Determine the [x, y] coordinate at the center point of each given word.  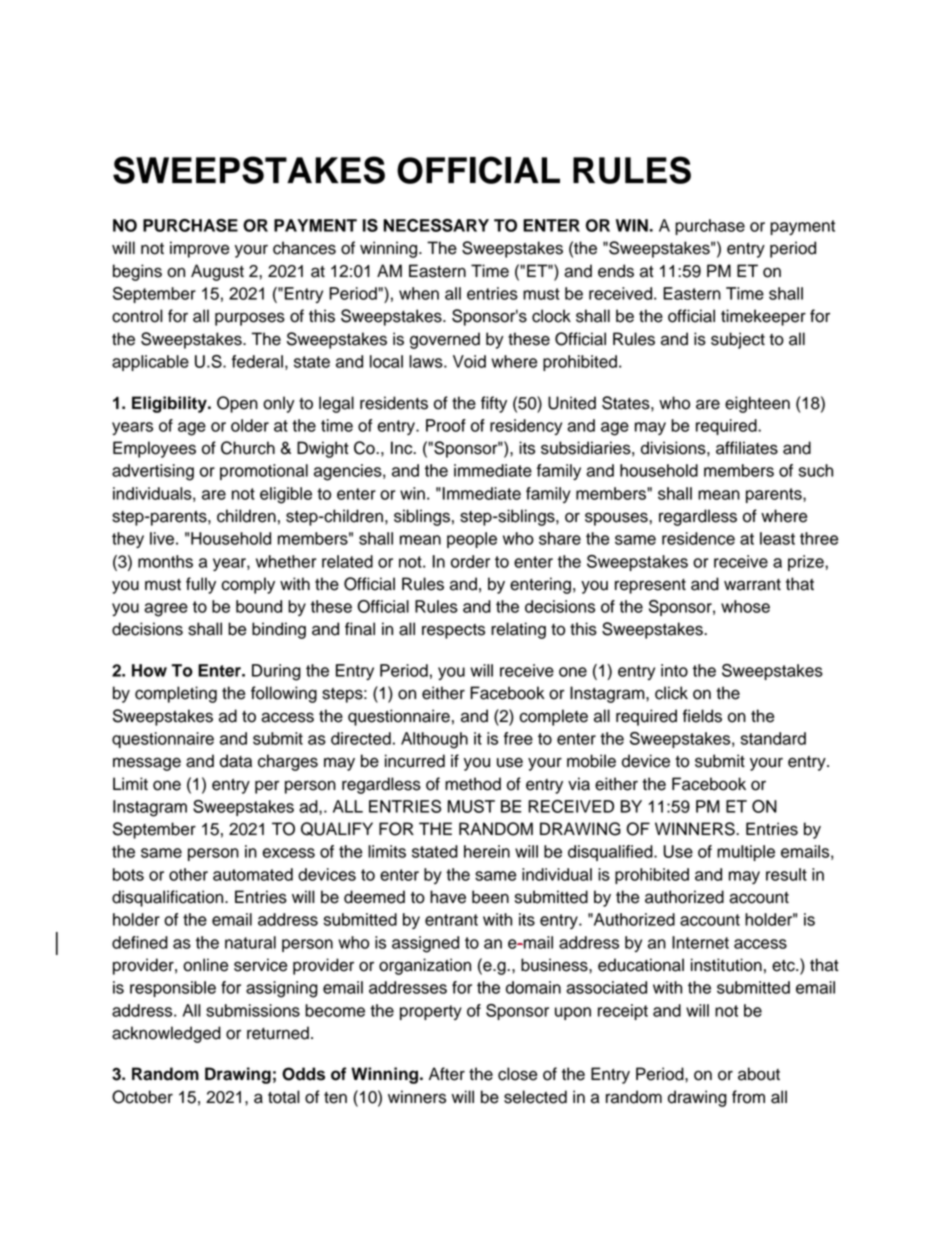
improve [199, 249]
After [447, 1074]
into [674, 670]
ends [616, 271]
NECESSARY [436, 225]
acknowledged [166, 1034]
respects [453, 631]
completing [176, 694]
